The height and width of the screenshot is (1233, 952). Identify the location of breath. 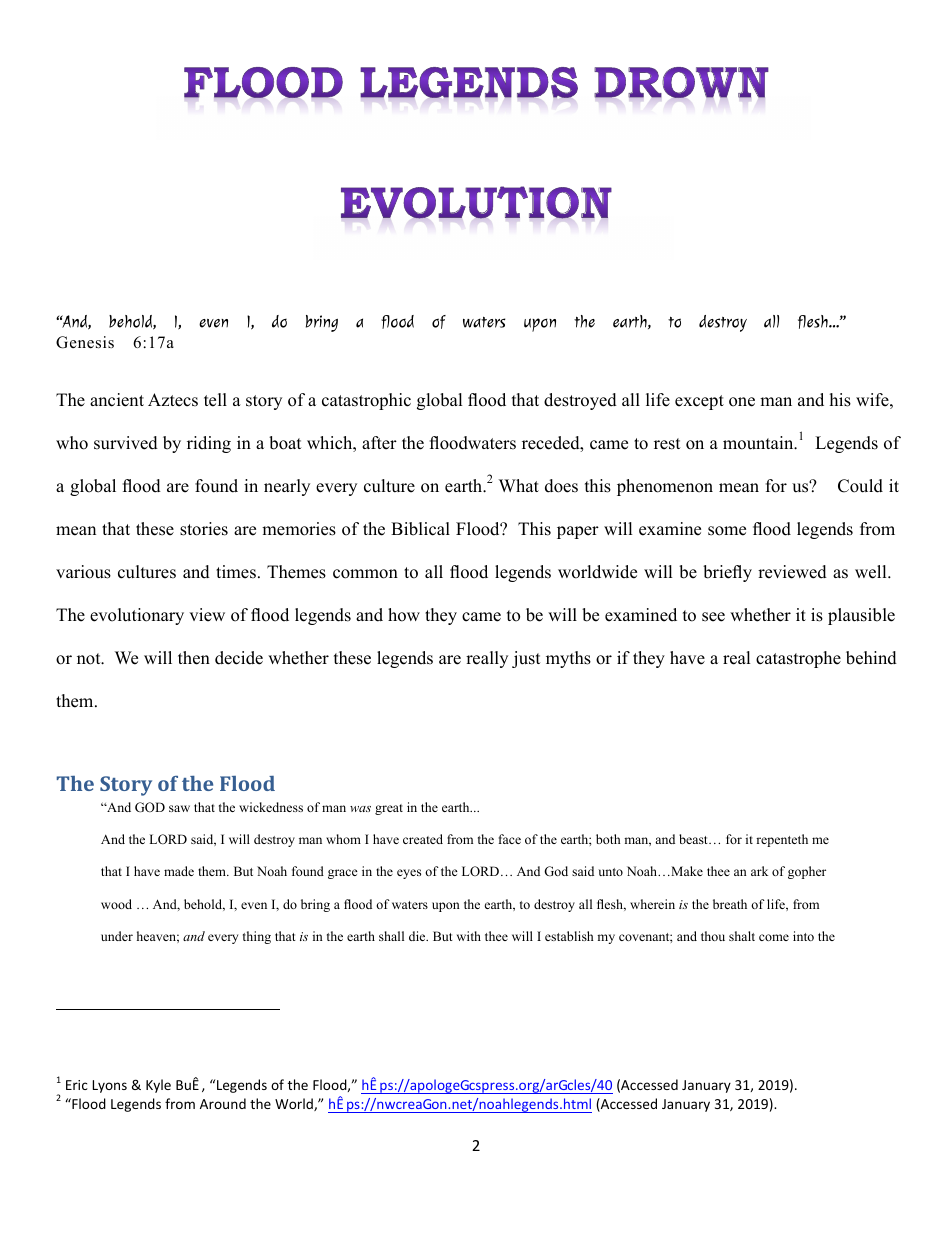
(730, 904).
